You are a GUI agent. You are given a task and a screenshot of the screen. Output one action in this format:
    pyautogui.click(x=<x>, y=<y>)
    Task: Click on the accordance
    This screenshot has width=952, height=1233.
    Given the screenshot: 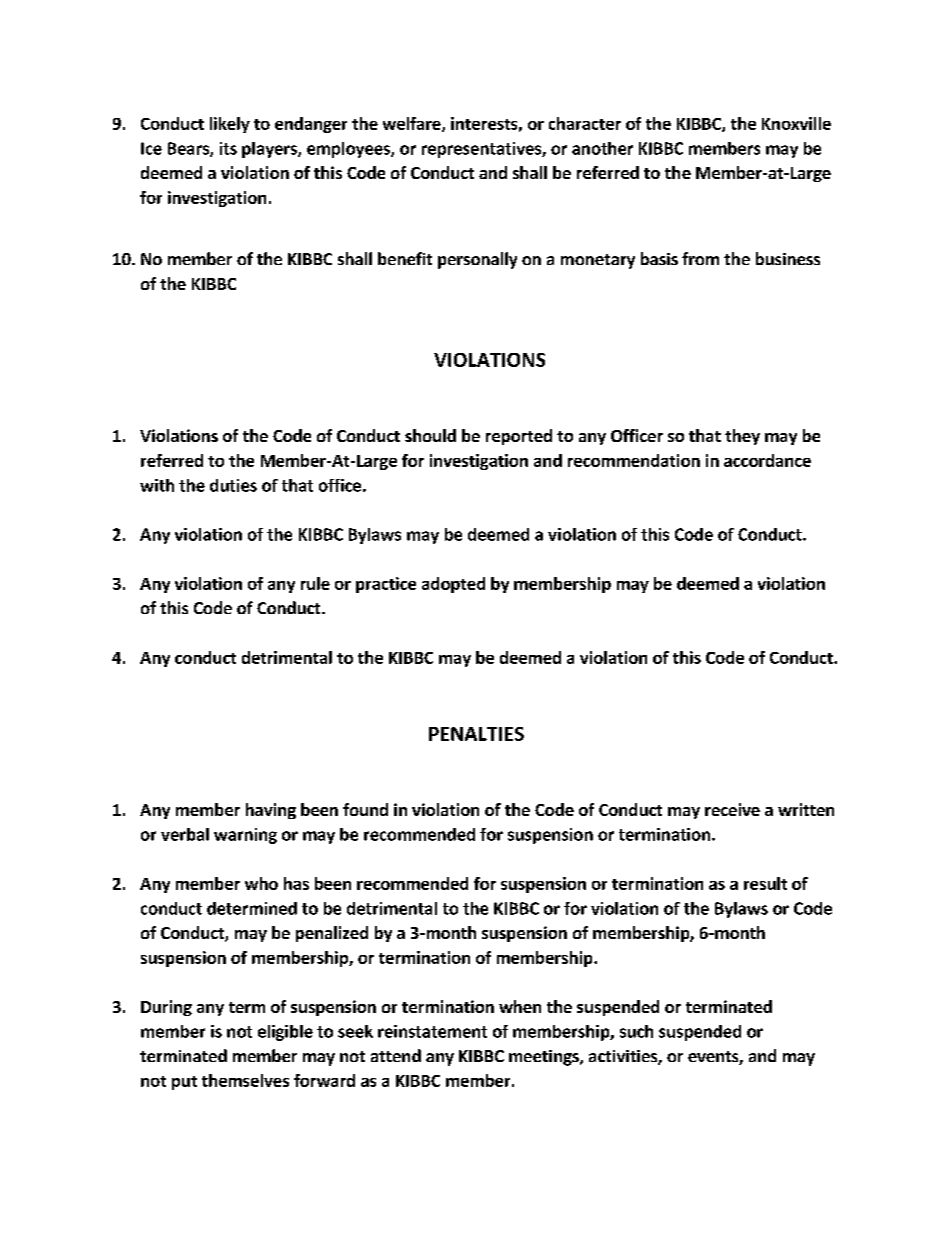 What is the action you would take?
    pyautogui.click(x=767, y=460)
